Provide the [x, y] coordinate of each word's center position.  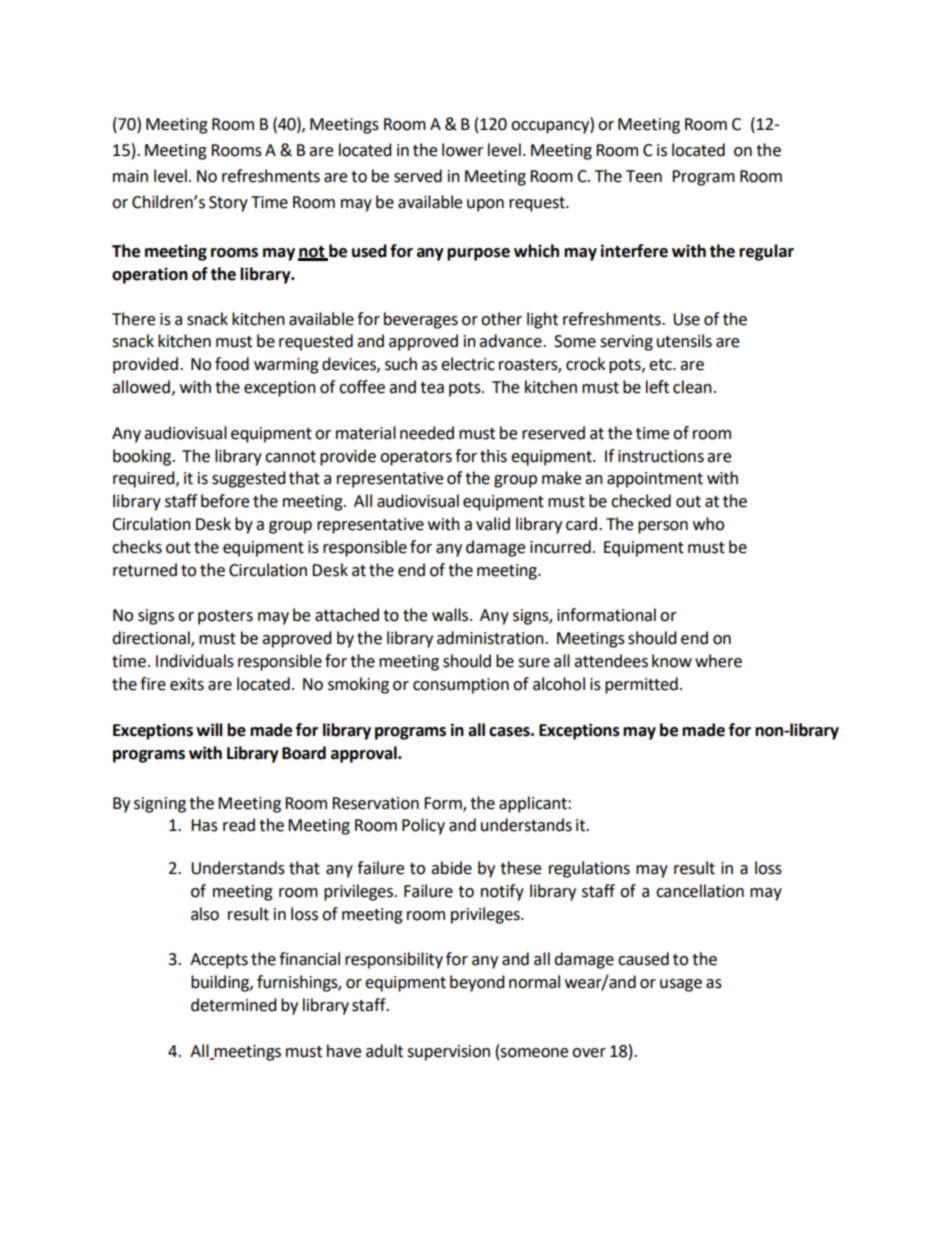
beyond [477, 983]
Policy [423, 826]
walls [451, 615]
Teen [644, 176]
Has [204, 825]
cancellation [700, 891]
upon [485, 205]
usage [681, 985]
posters [225, 617]
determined [234, 1005]
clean [692, 387]
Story [228, 204]
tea [432, 388]
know [672, 661]
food [232, 364]
